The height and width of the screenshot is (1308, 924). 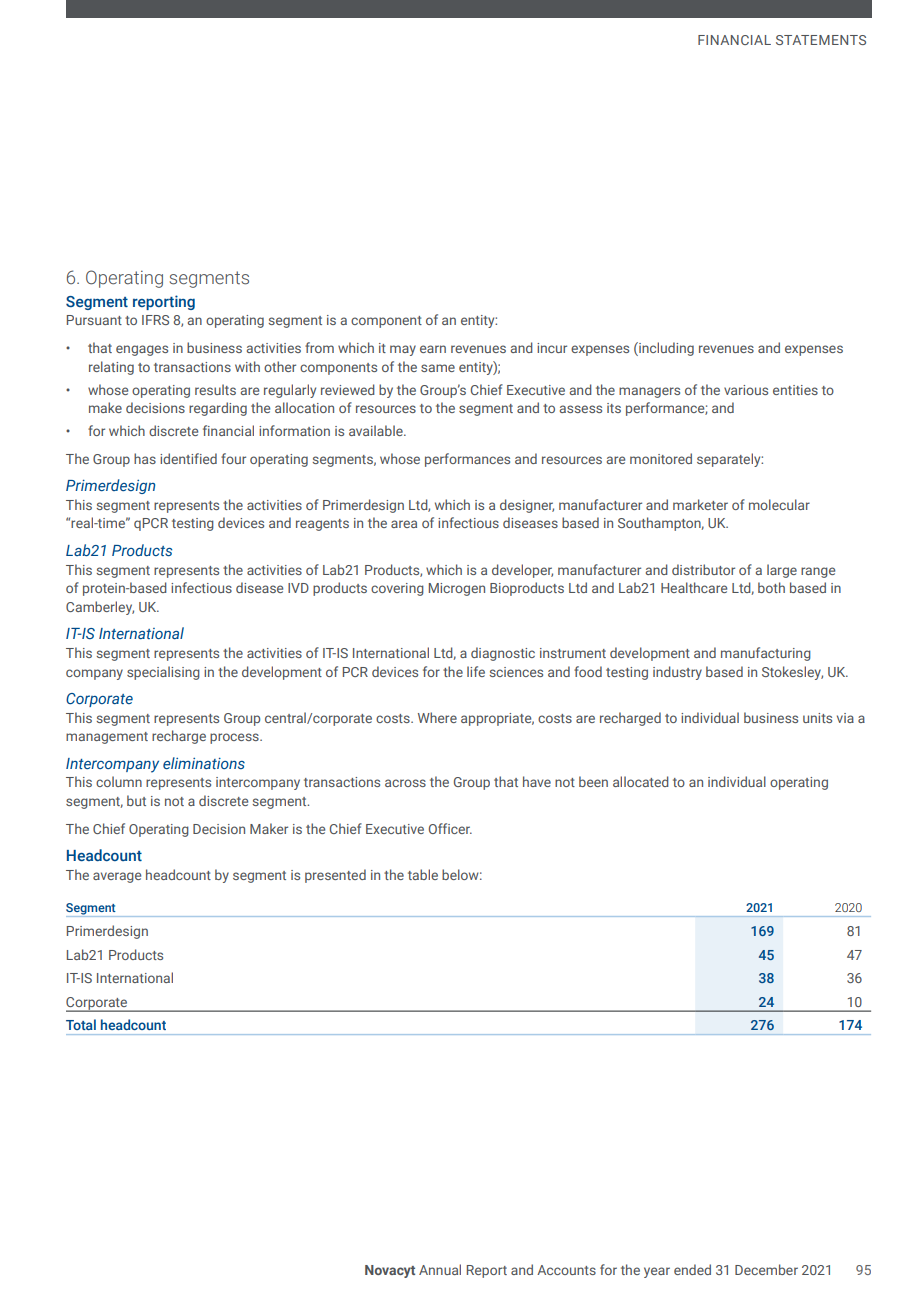 What do you see at coordinates (117, 877) in the screenshot?
I see `average` at bounding box center [117, 877].
